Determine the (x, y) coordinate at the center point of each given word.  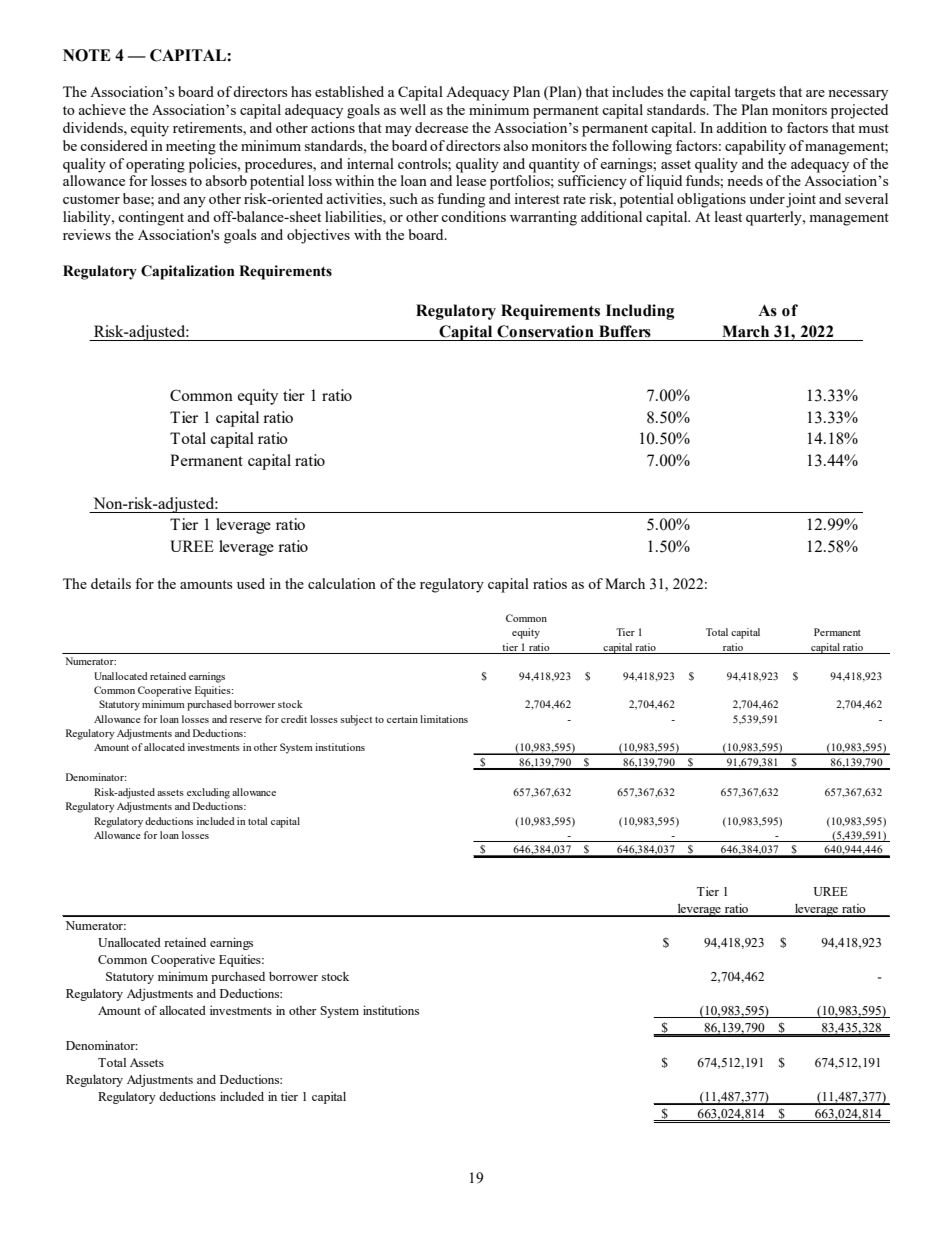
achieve (102, 109)
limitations (444, 719)
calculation (342, 583)
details (111, 583)
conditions (473, 216)
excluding (208, 793)
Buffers (625, 331)
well (413, 109)
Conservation (545, 331)
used (251, 583)
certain (402, 719)
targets (754, 94)
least (728, 216)
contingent (151, 218)
